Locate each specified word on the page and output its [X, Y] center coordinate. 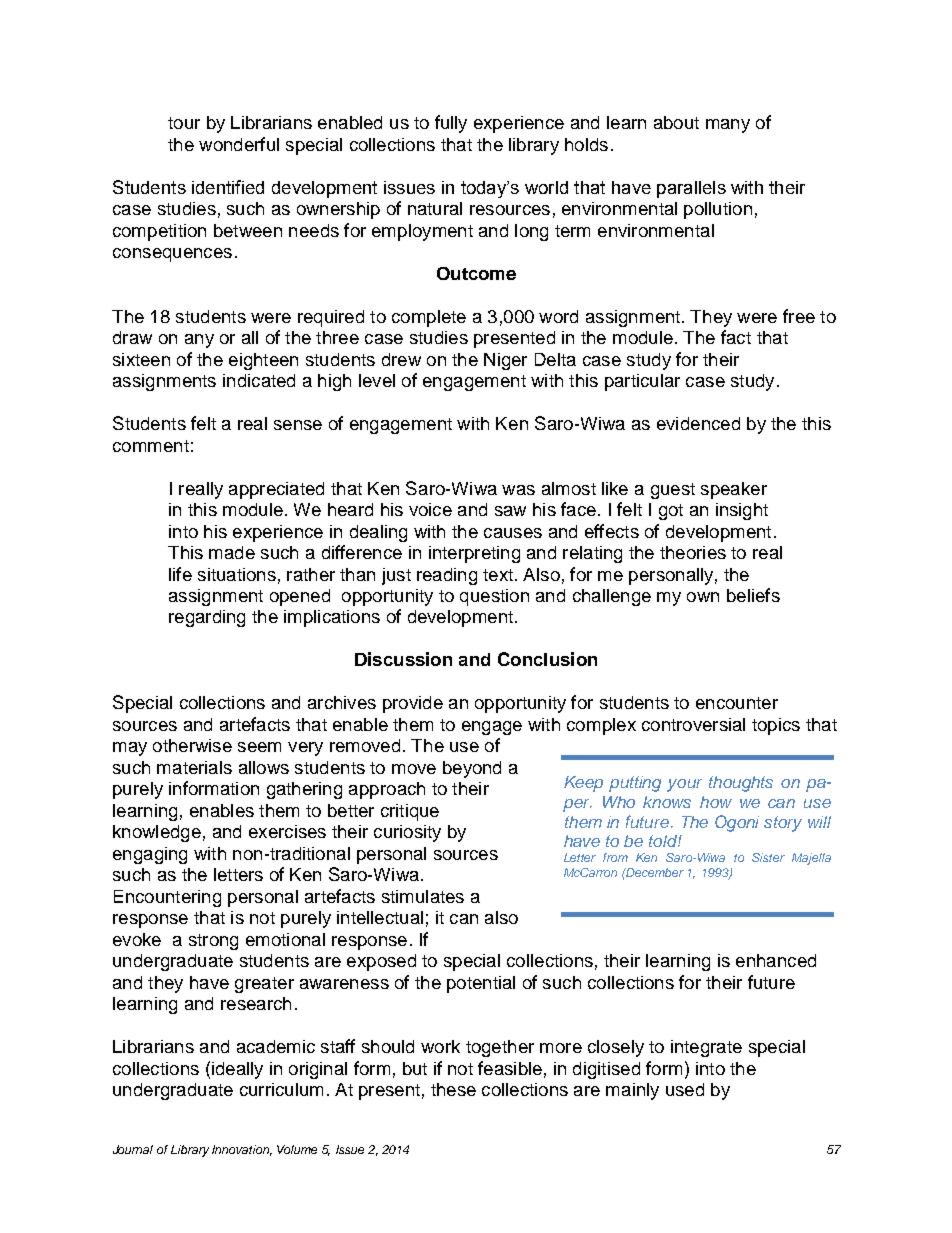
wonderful [239, 144]
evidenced [698, 423]
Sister [768, 857]
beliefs [753, 595]
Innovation [242, 1150]
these [453, 1089]
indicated [259, 380]
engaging [150, 855]
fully [451, 124]
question [494, 597]
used [685, 1089]
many [728, 126]
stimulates [423, 896]
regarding [207, 618]
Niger [505, 361]
